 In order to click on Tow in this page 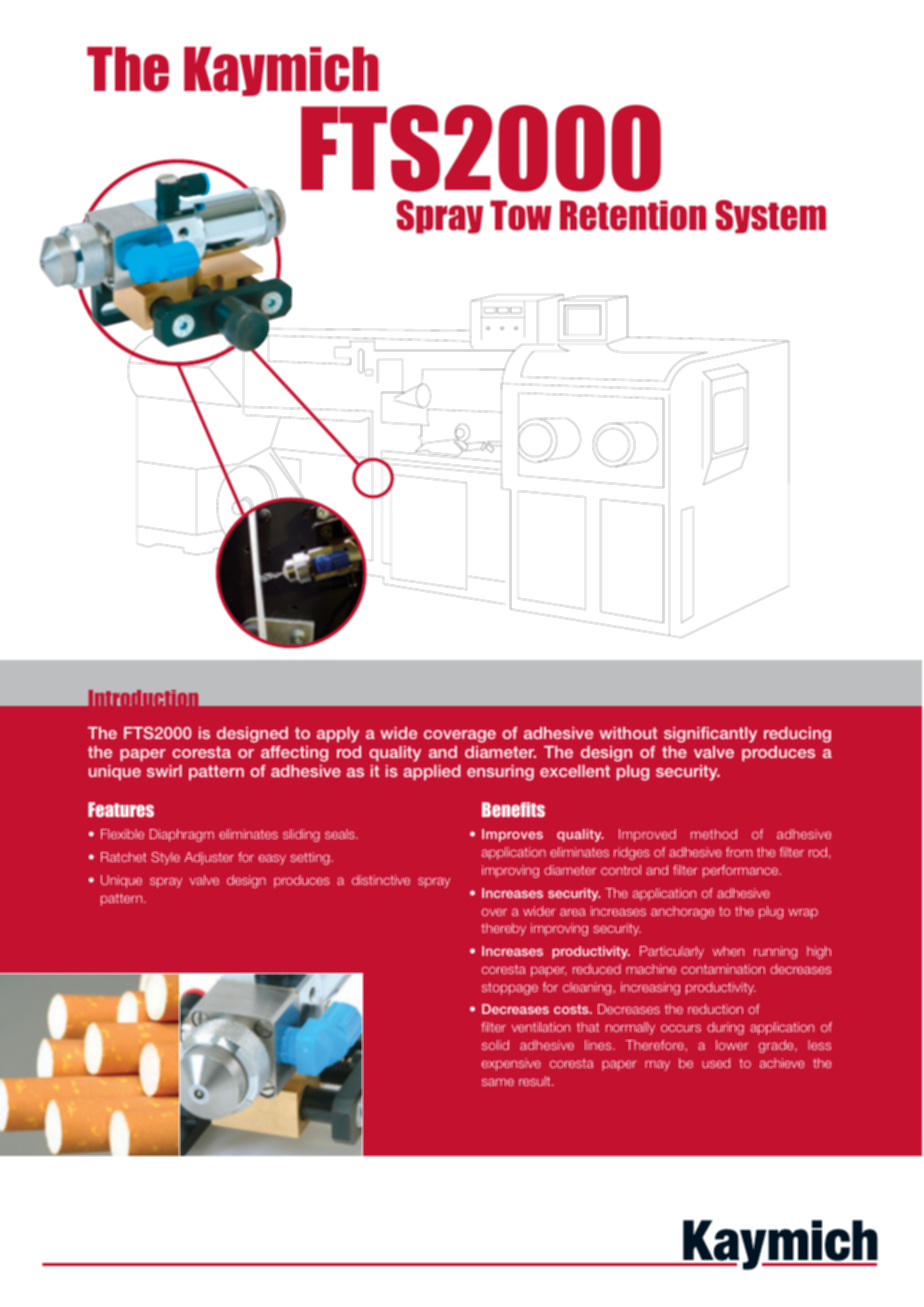, I will do `click(521, 215)`.
